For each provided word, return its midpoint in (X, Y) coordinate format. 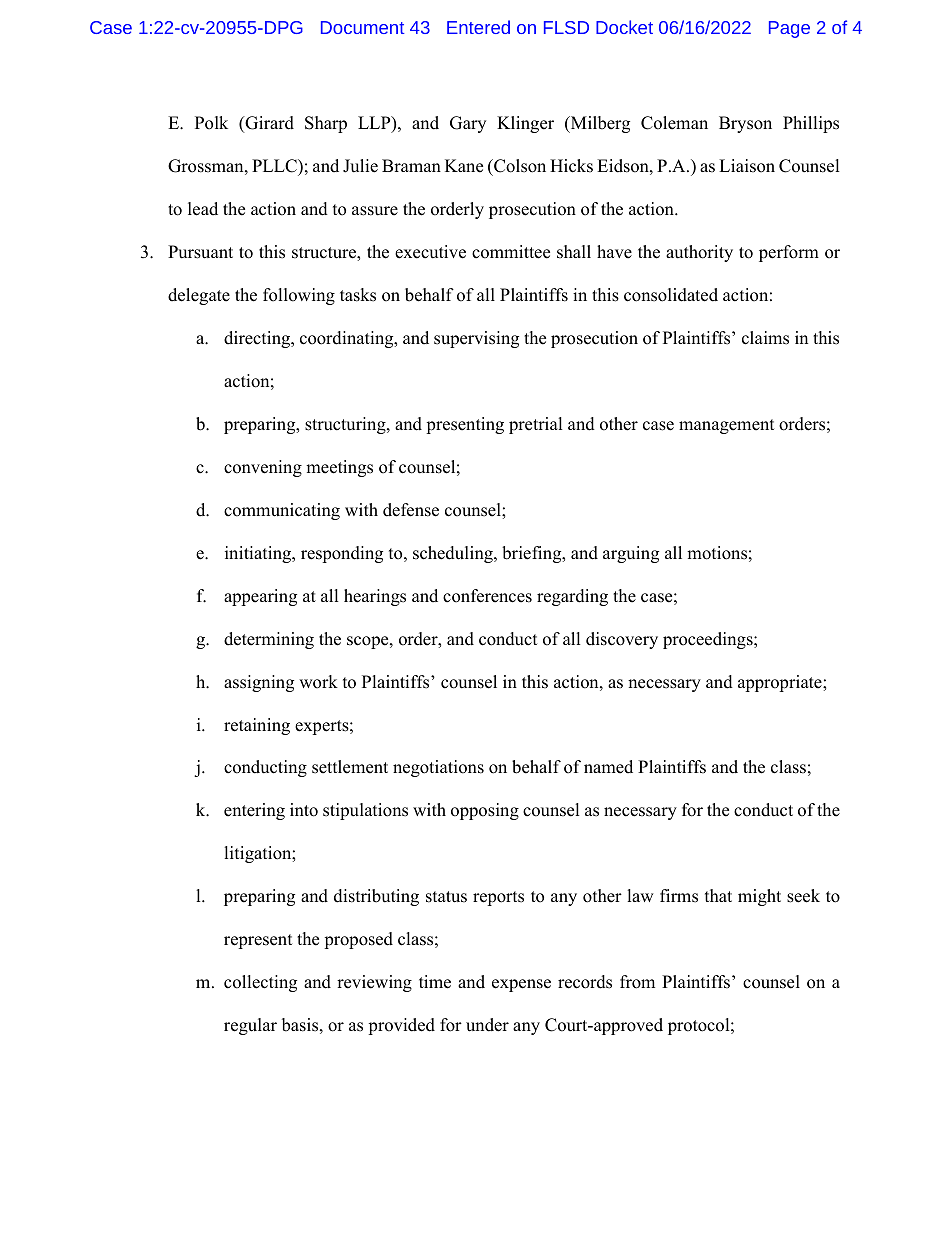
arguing (631, 554)
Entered (478, 27)
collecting (260, 983)
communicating (282, 511)
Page (789, 29)
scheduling (454, 554)
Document (362, 27)
